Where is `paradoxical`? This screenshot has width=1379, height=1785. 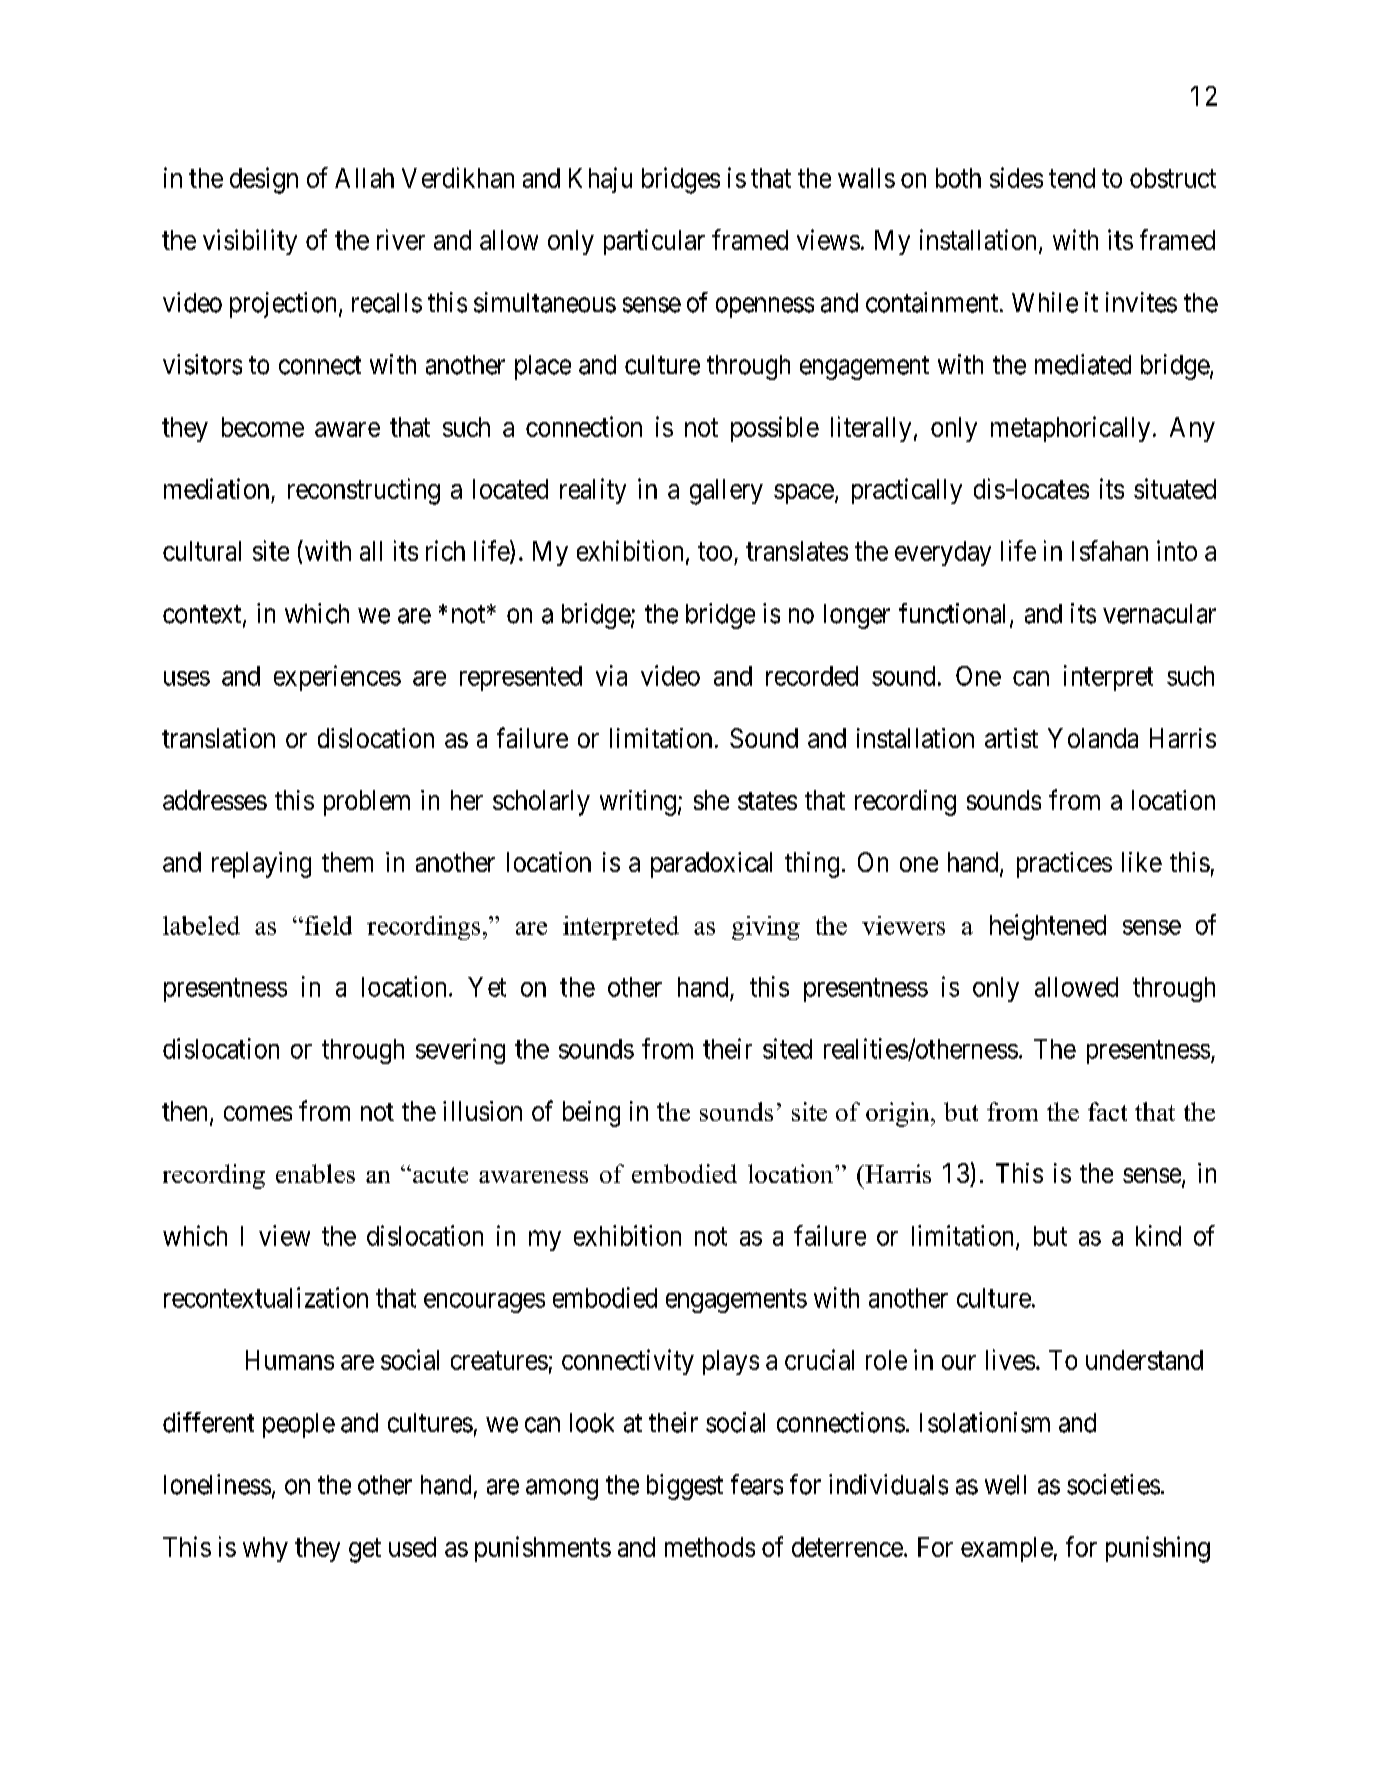 paradoxical is located at coordinates (711, 865).
